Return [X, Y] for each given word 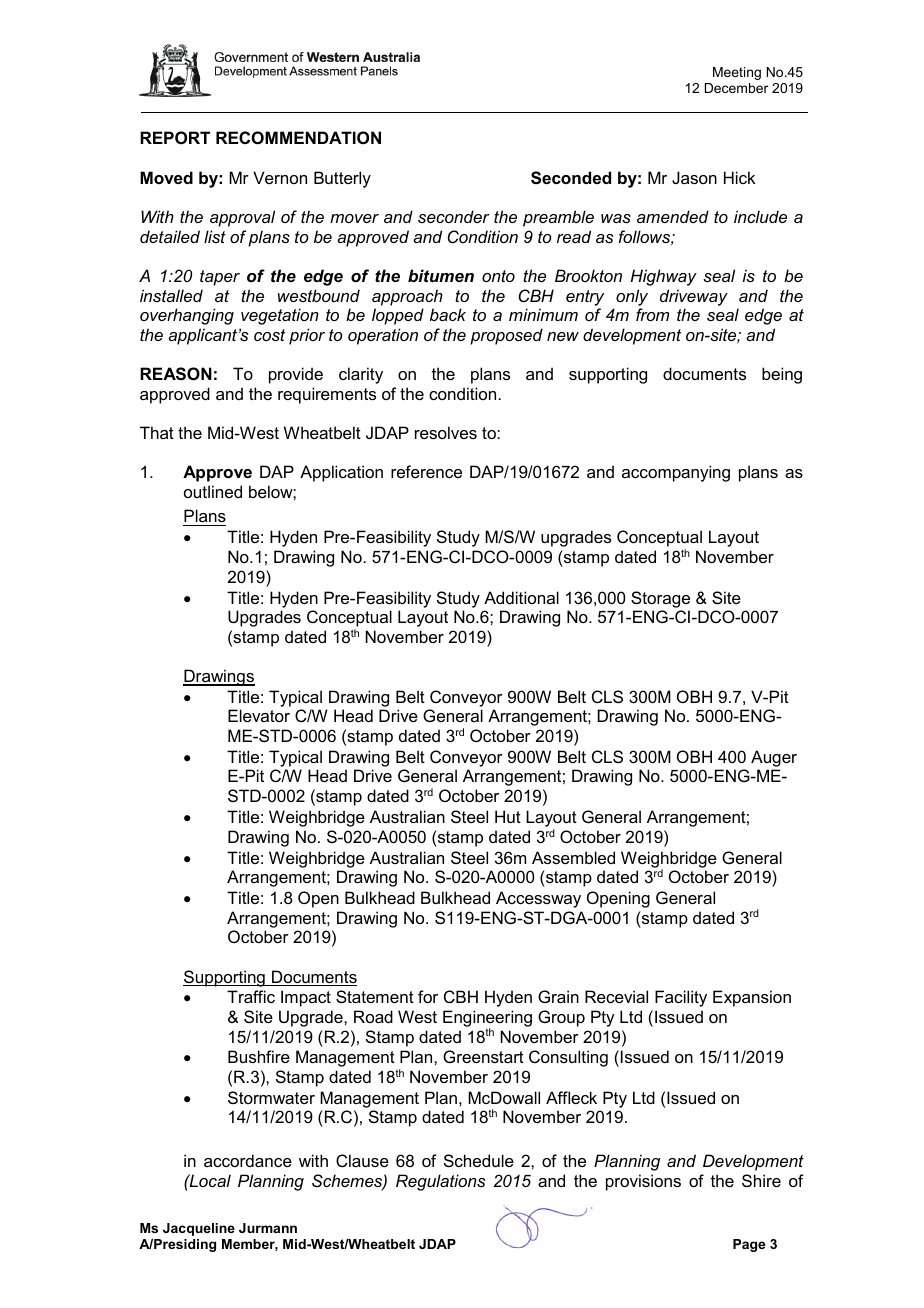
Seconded [571, 178]
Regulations [441, 1182]
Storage [660, 599]
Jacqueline [199, 1229]
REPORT [175, 137]
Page [749, 1245]
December [736, 88]
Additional [521, 597]
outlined [213, 491]
